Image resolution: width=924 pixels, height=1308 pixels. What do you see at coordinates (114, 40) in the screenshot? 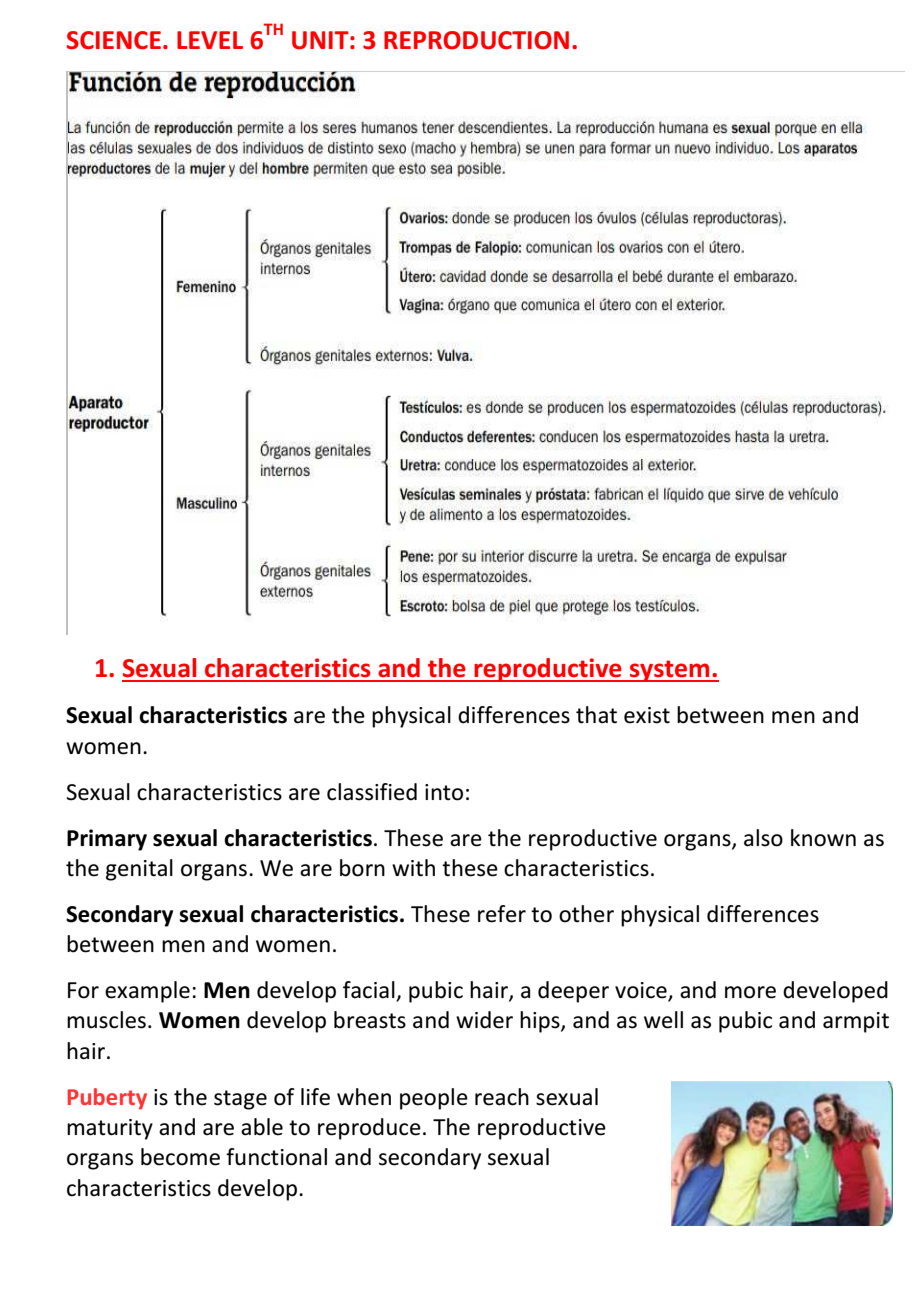
I see `SCIENCE` at bounding box center [114, 40].
